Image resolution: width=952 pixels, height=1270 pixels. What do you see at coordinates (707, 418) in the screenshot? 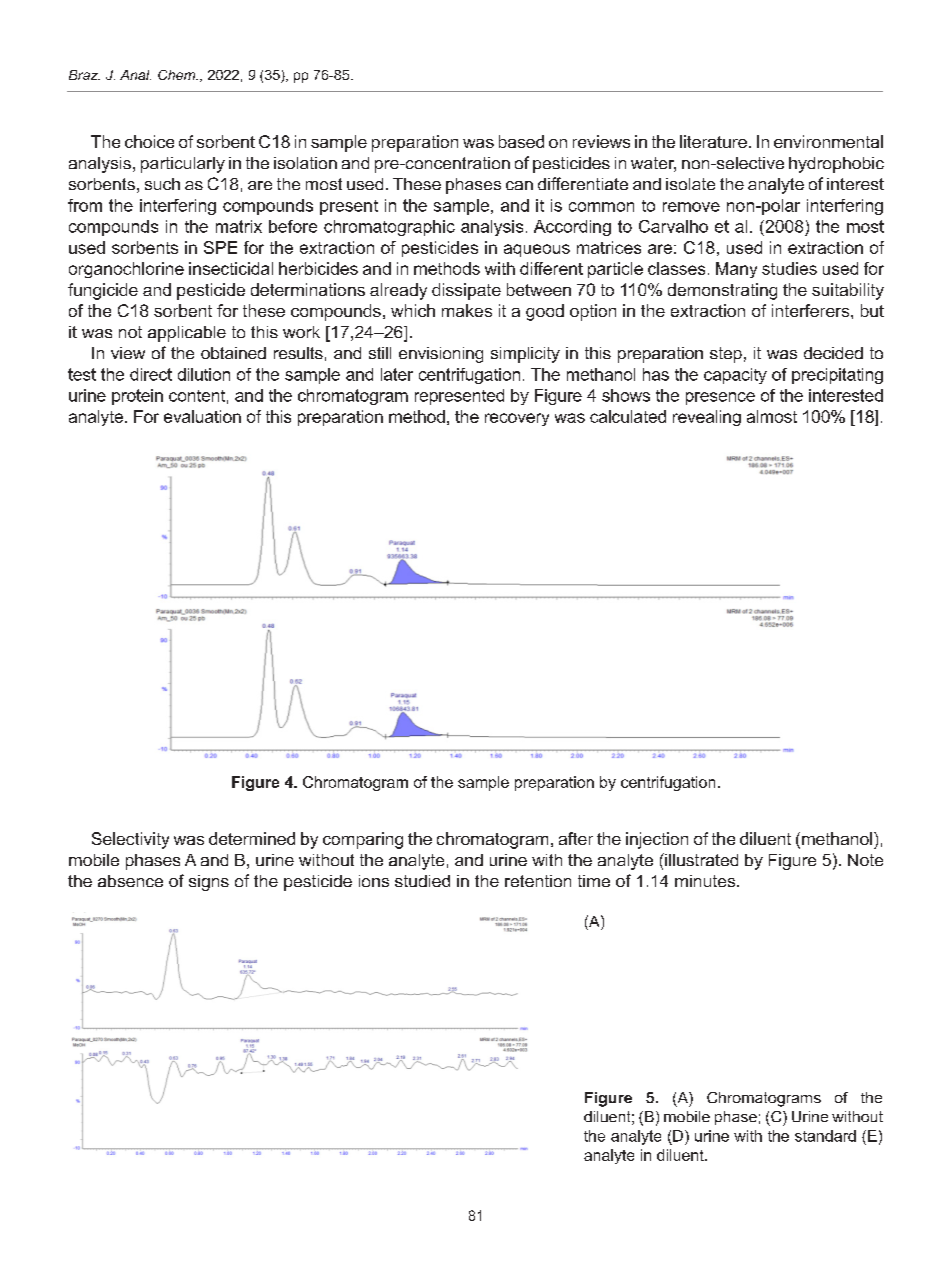
I see `revealing` at bounding box center [707, 418].
